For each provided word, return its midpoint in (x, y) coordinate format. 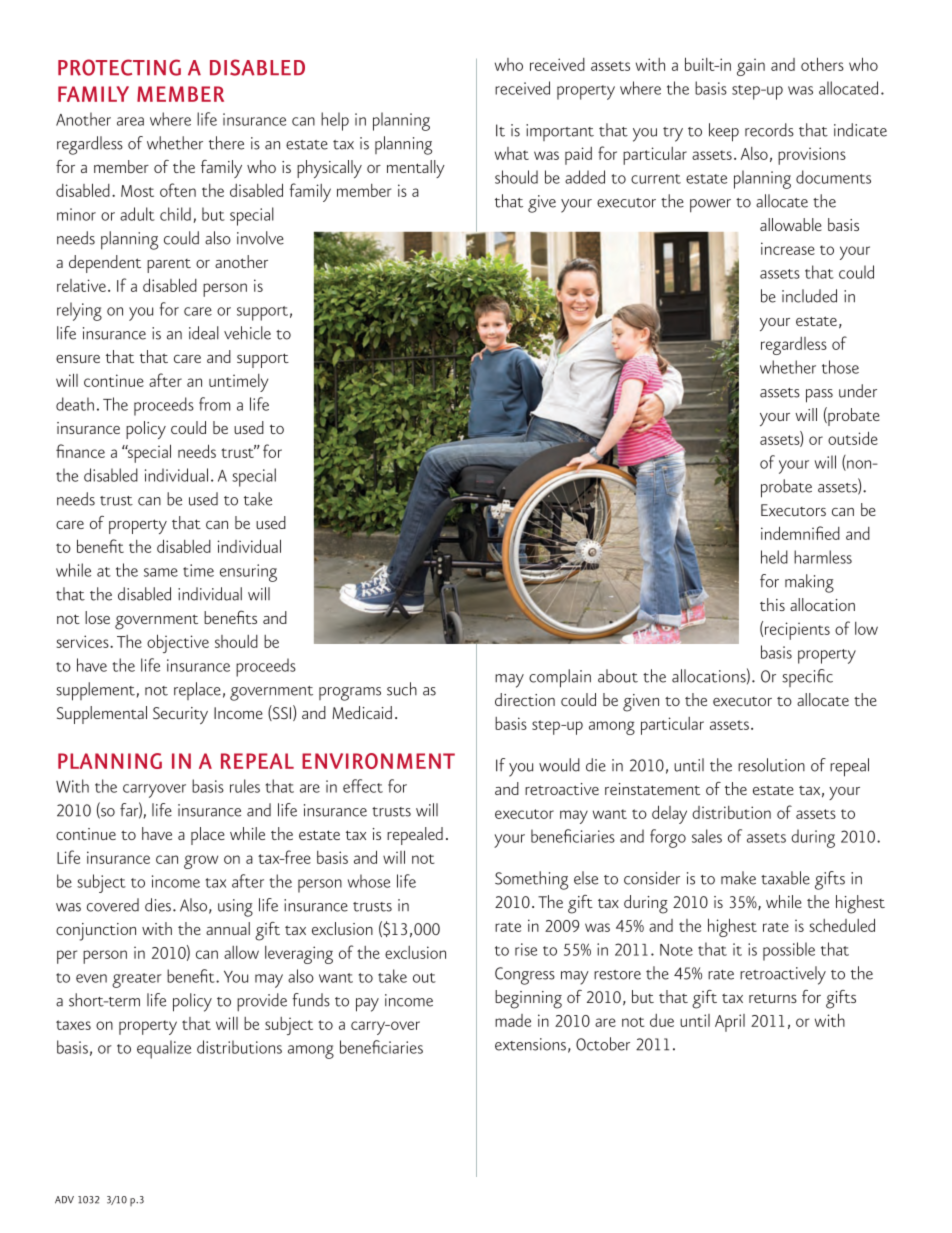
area (130, 121)
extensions (530, 1044)
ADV (64, 1200)
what (512, 153)
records (769, 130)
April (730, 1023)
